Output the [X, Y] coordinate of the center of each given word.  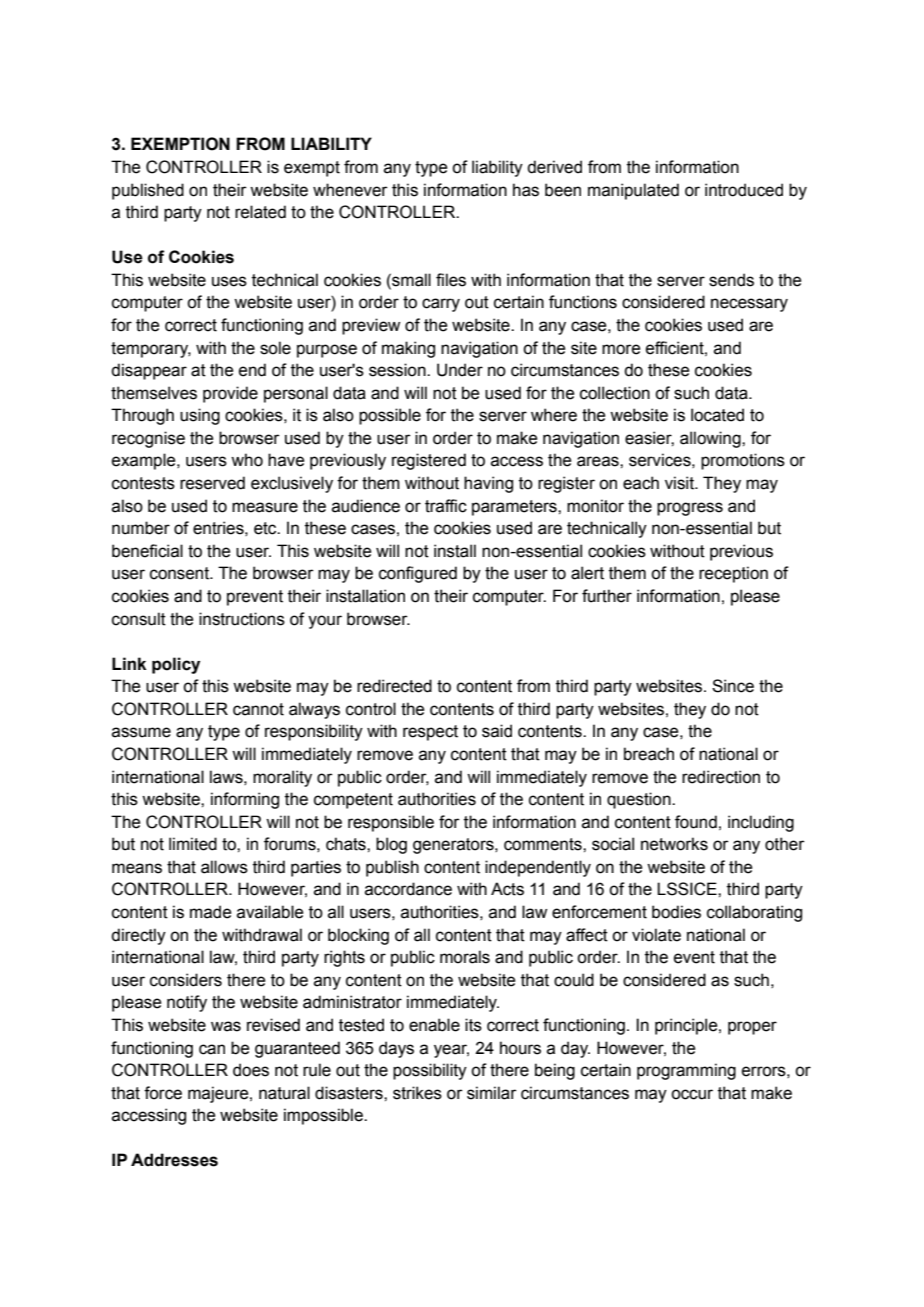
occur [692, 1094]
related [260, 212]
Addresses [174, 1160]
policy [176, 665]
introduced [744, 190]
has [526, 190]
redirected [394, 686]
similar [492, 1093]
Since [733, 686]
